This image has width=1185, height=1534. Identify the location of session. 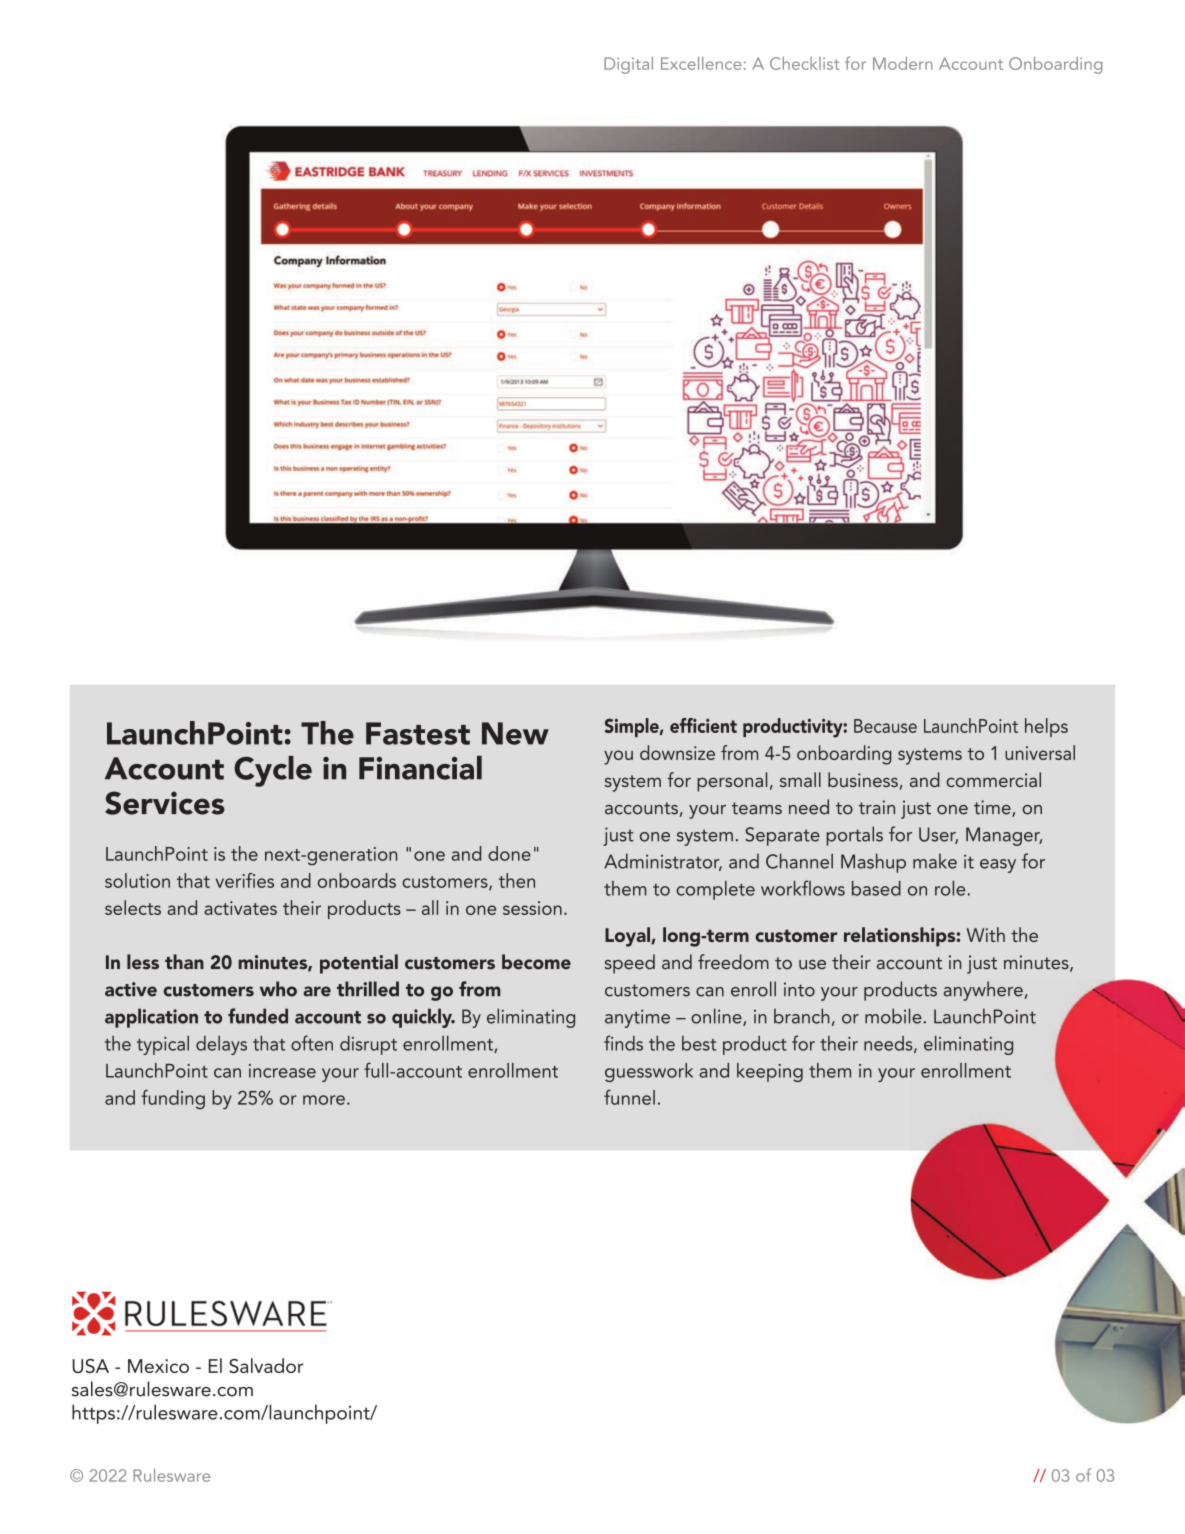
(532, 908).
